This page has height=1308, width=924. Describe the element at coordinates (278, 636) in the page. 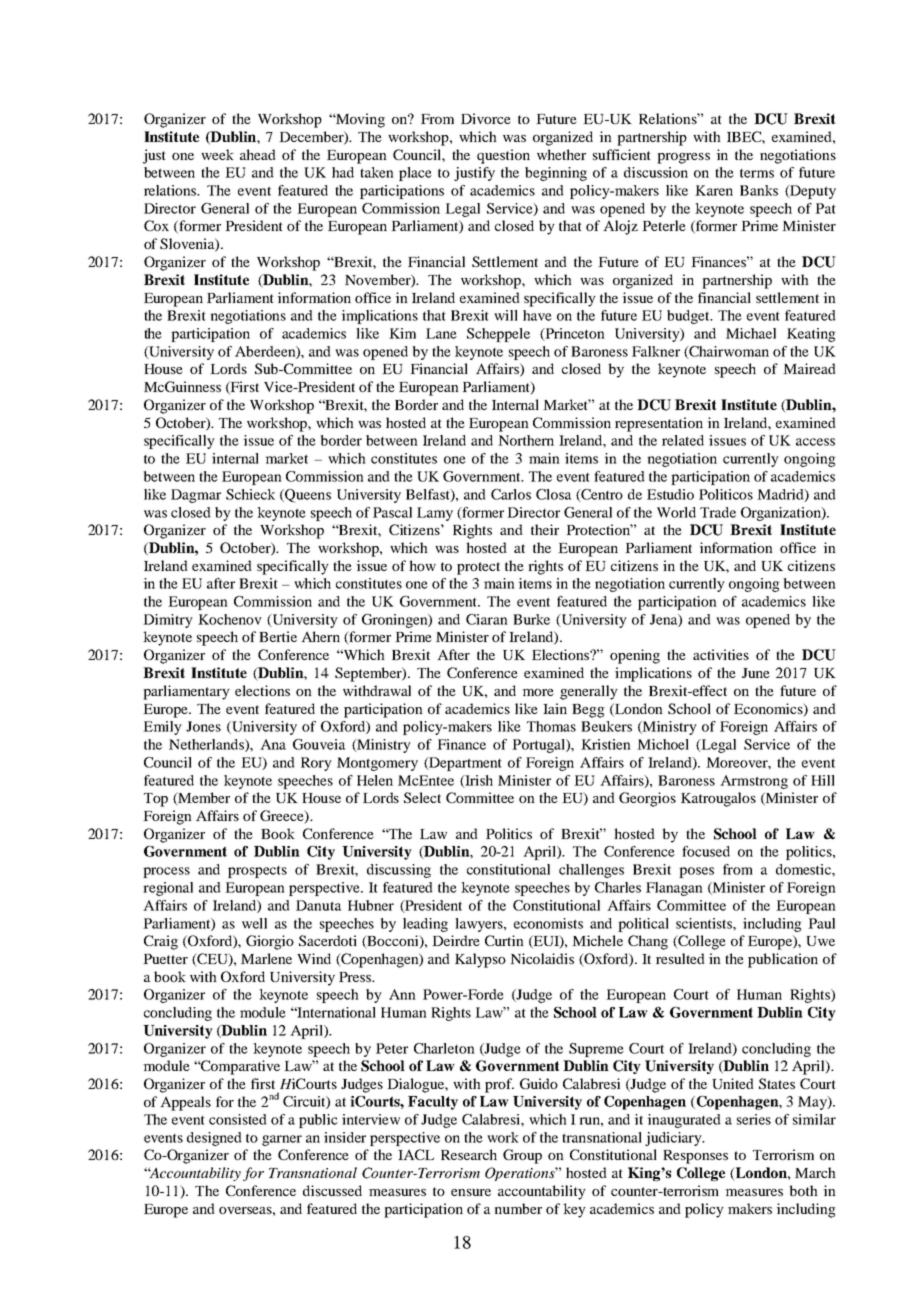

I see `Bertie` at that location.
